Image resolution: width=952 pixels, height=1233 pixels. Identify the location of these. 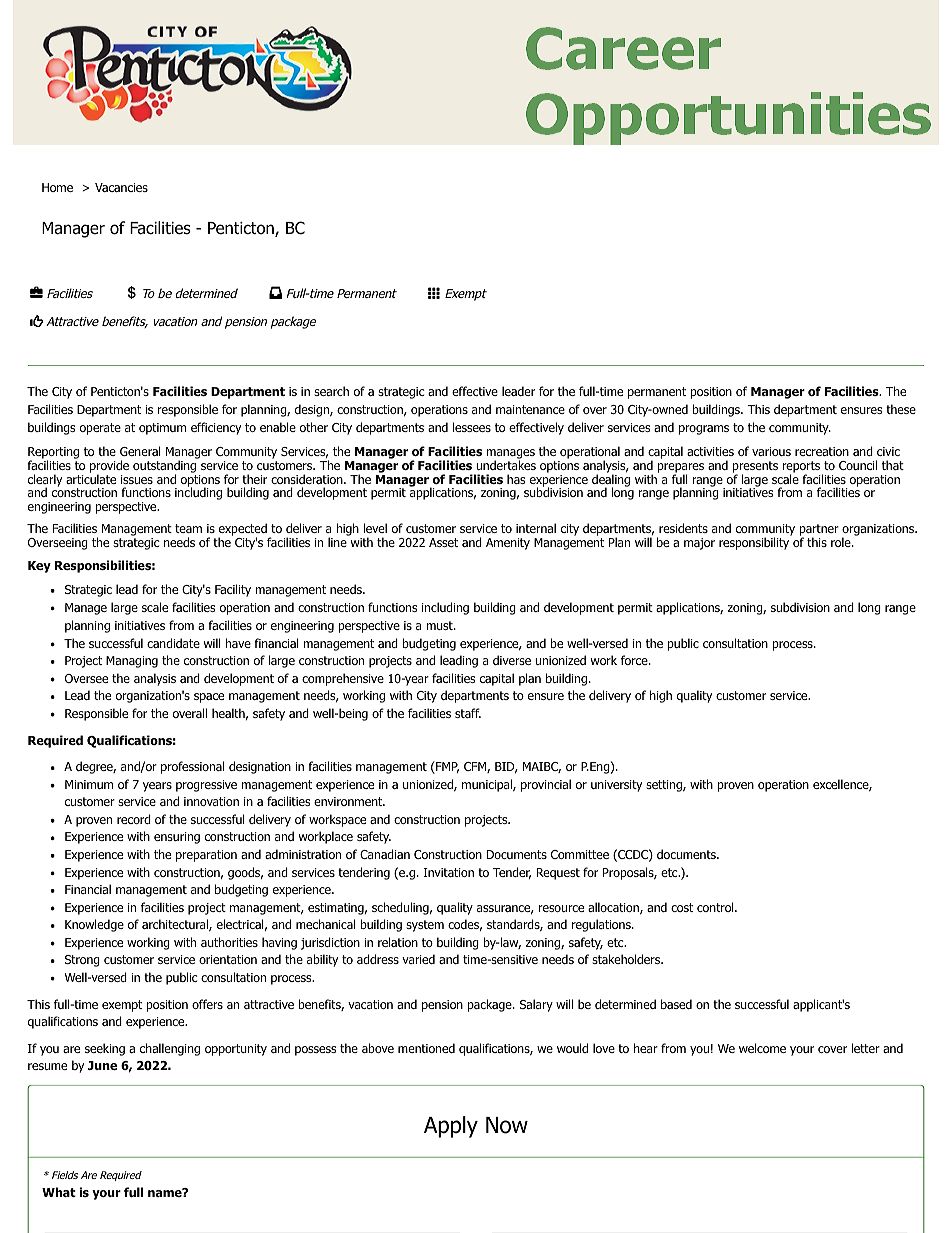
(901, 409).
